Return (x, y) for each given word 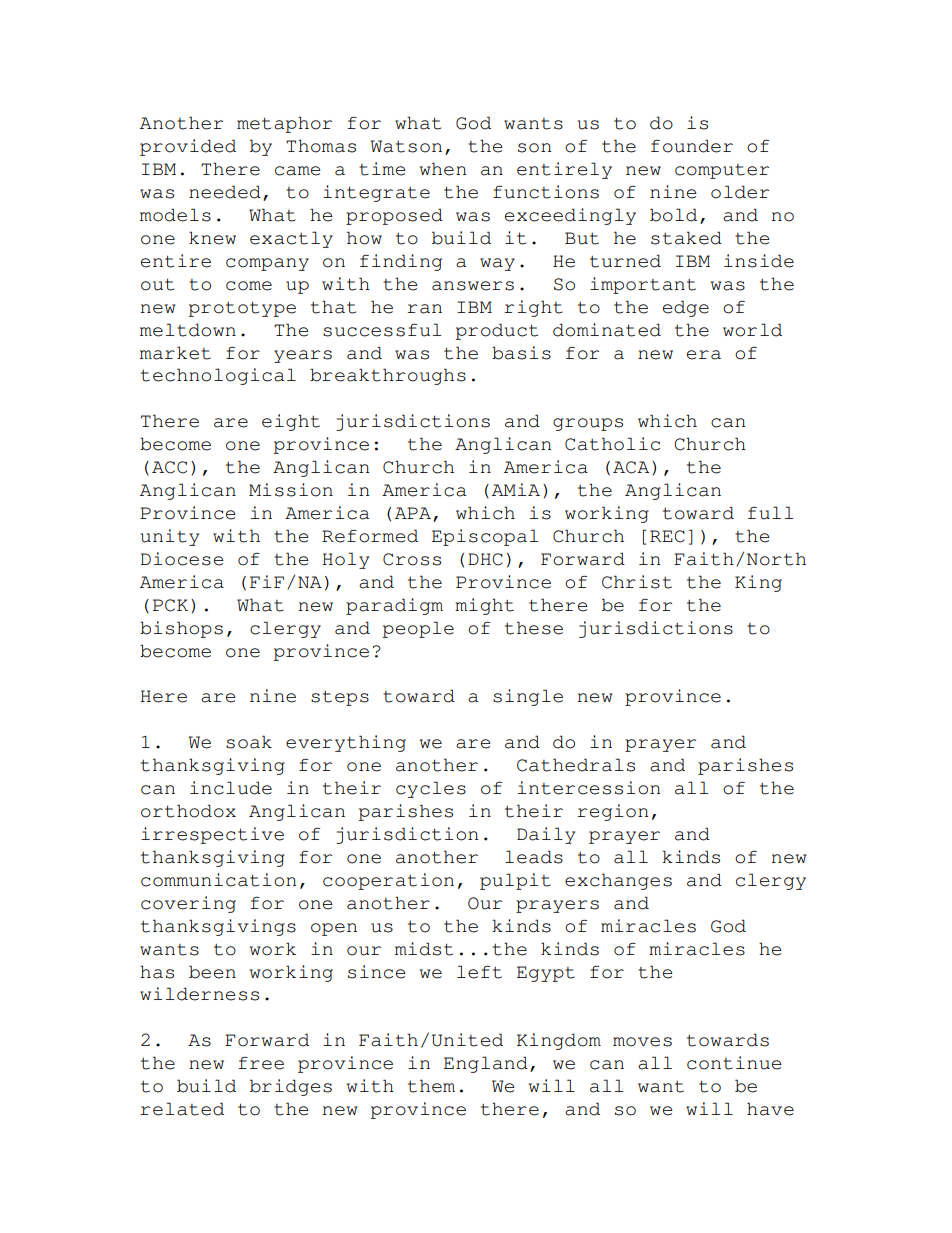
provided (188, 147)
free (261, 1063)
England (486, 1064)
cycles (431, 789)
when (443, 169)
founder (692, 146)
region (612, 812)
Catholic (612, 444)
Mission (291, 490)
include (231, 788)
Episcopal (485, 537)
